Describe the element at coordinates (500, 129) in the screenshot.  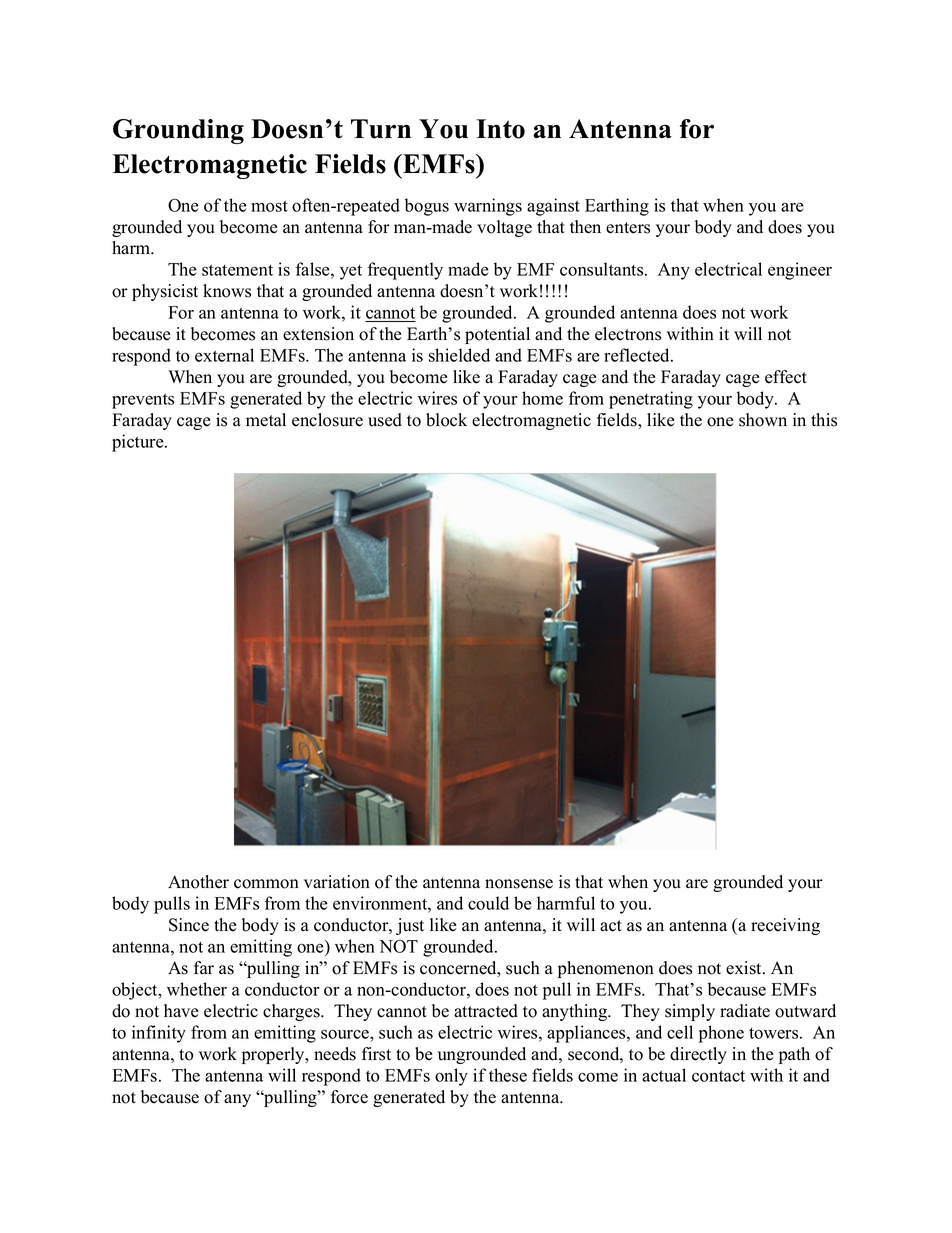
I see `Into` at that location.
